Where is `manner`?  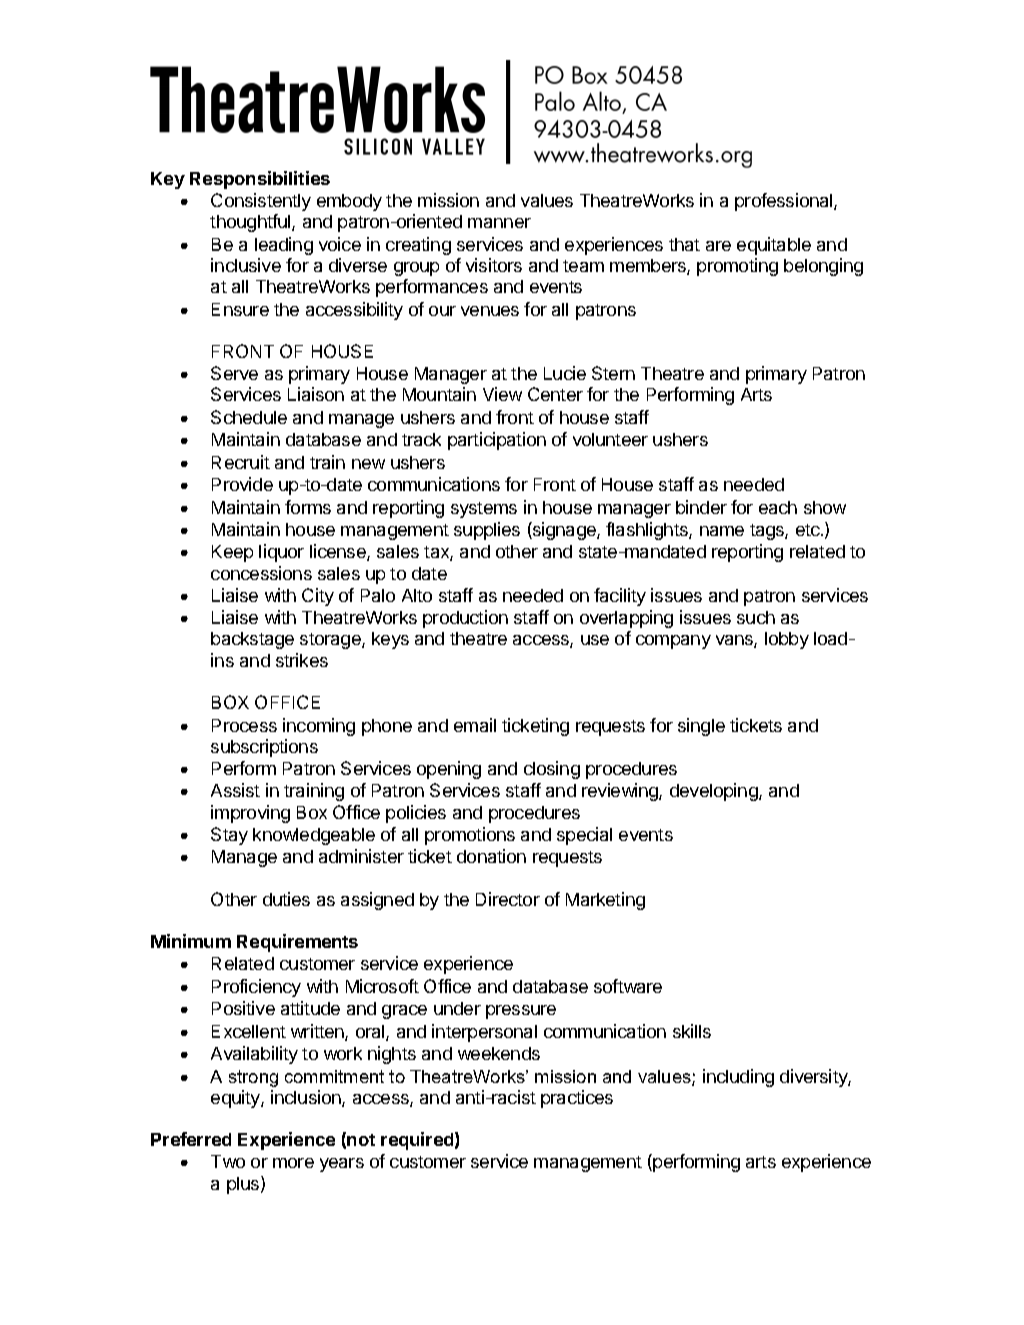
manner is located at coordinates (499, 223).
